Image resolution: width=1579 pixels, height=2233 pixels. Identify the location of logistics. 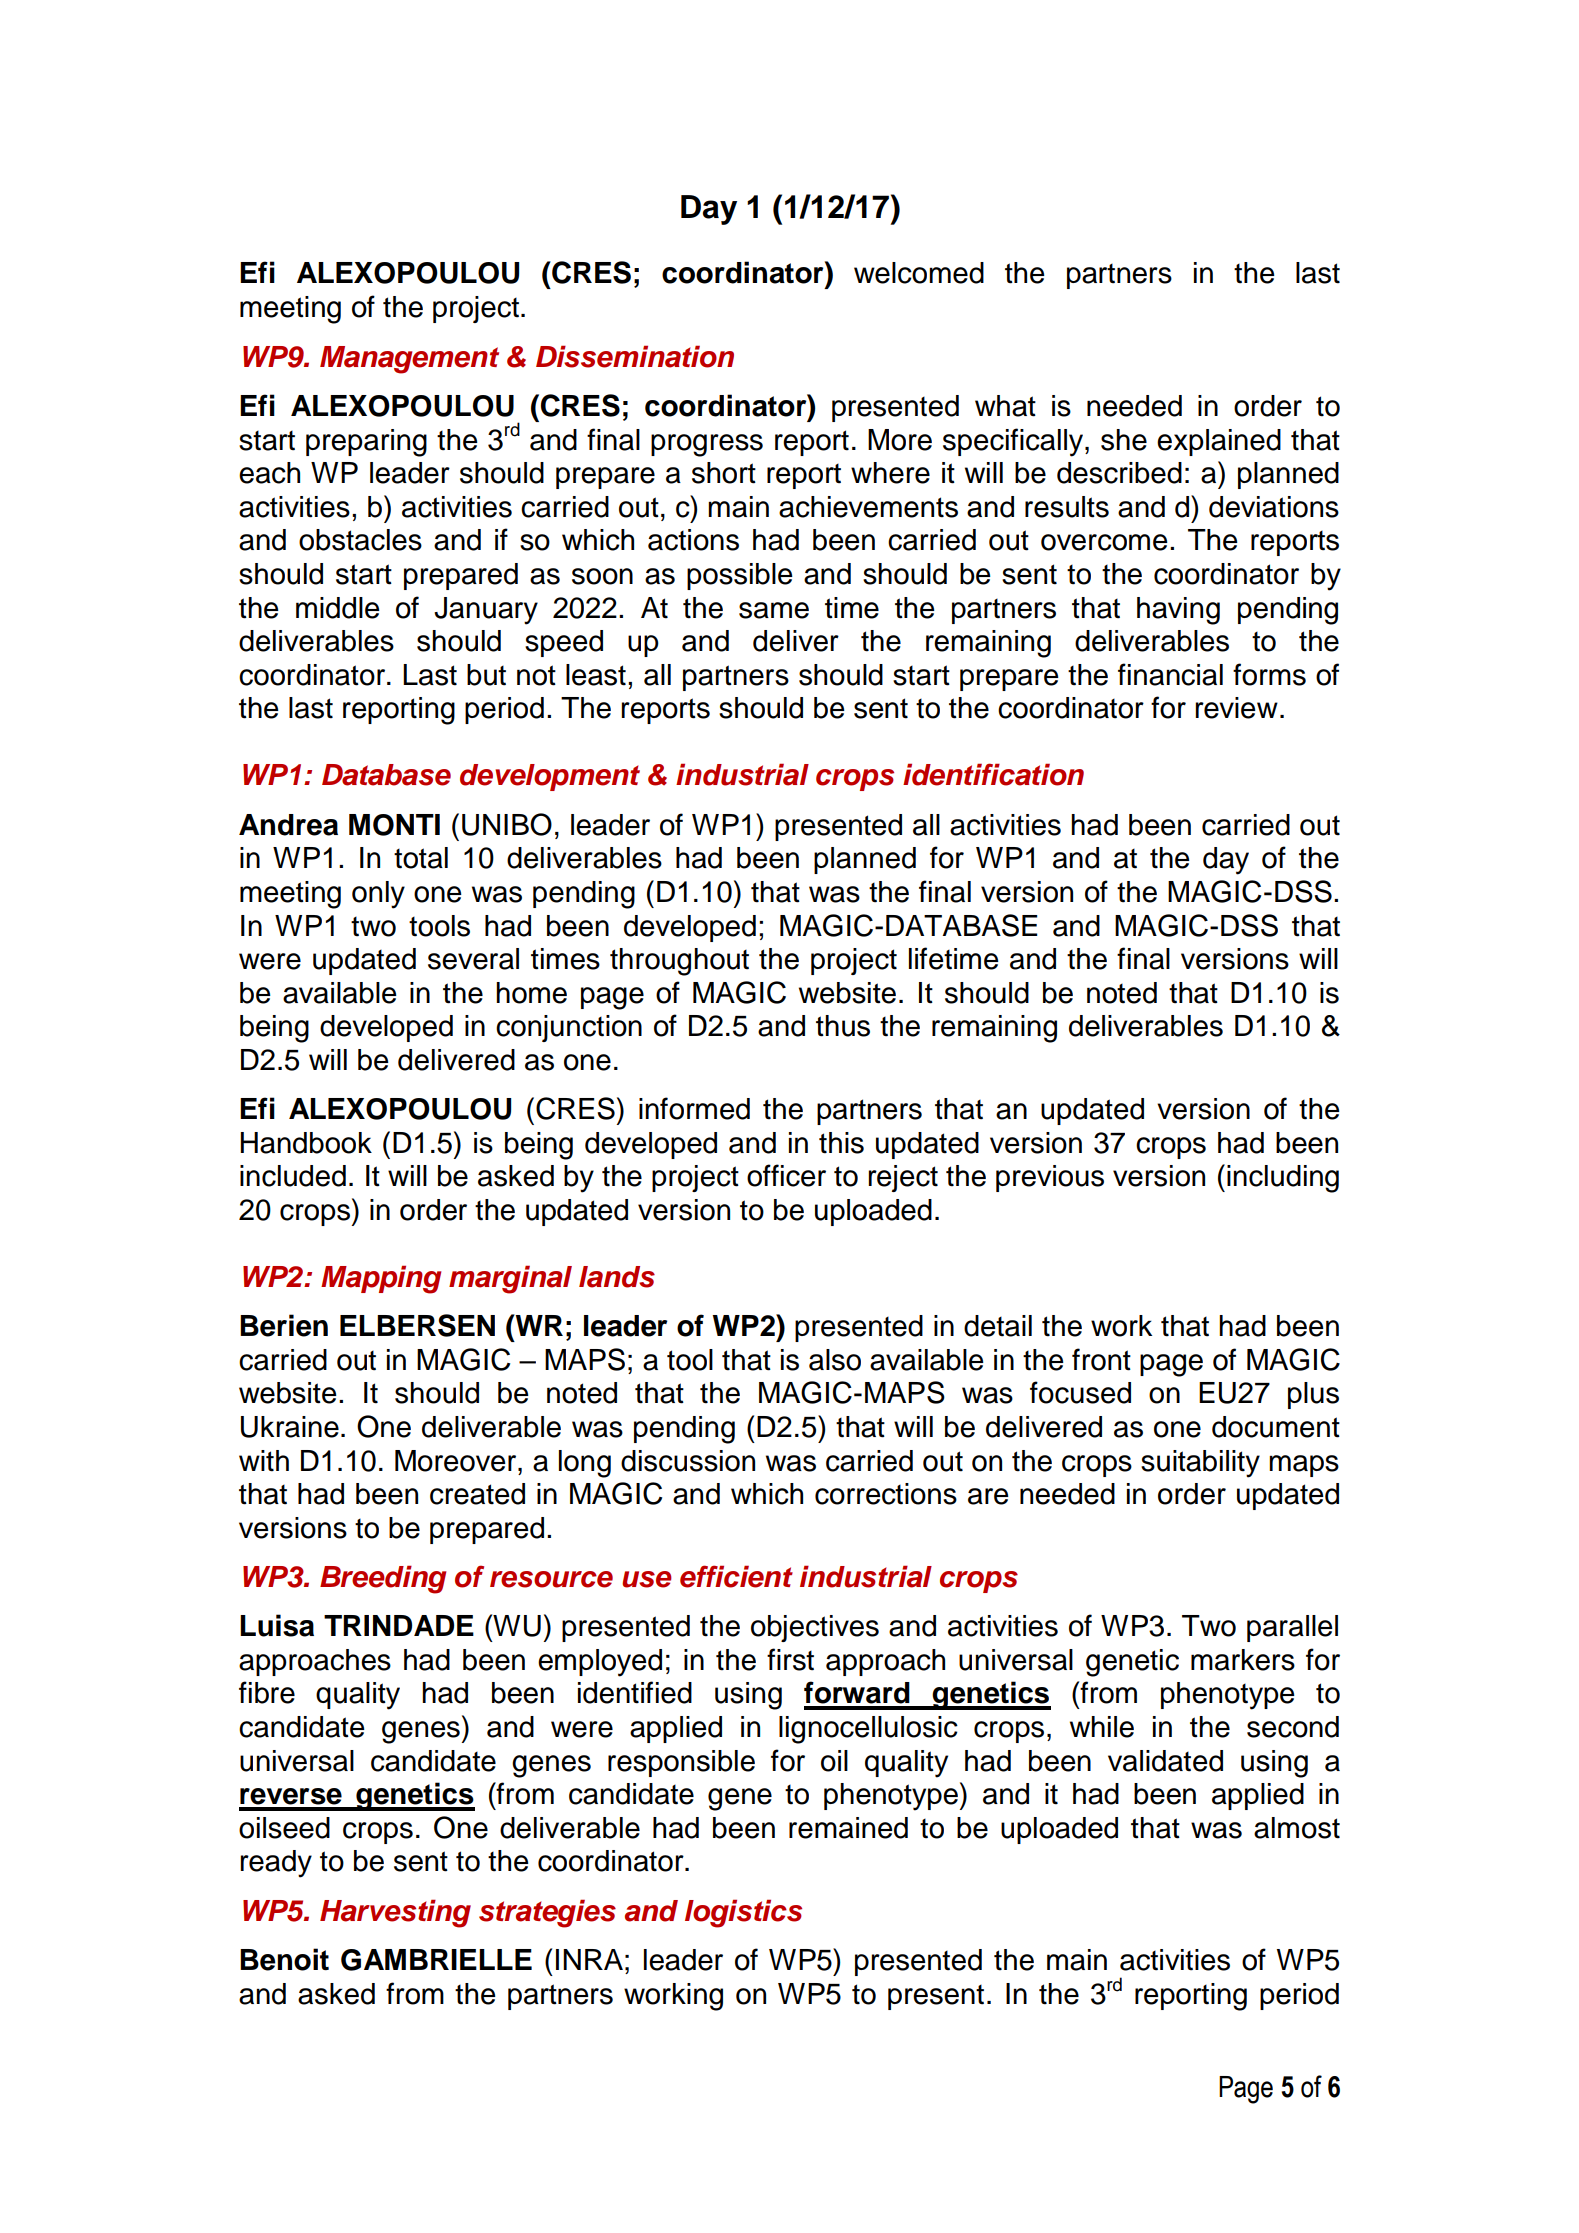
(743, 1913).
